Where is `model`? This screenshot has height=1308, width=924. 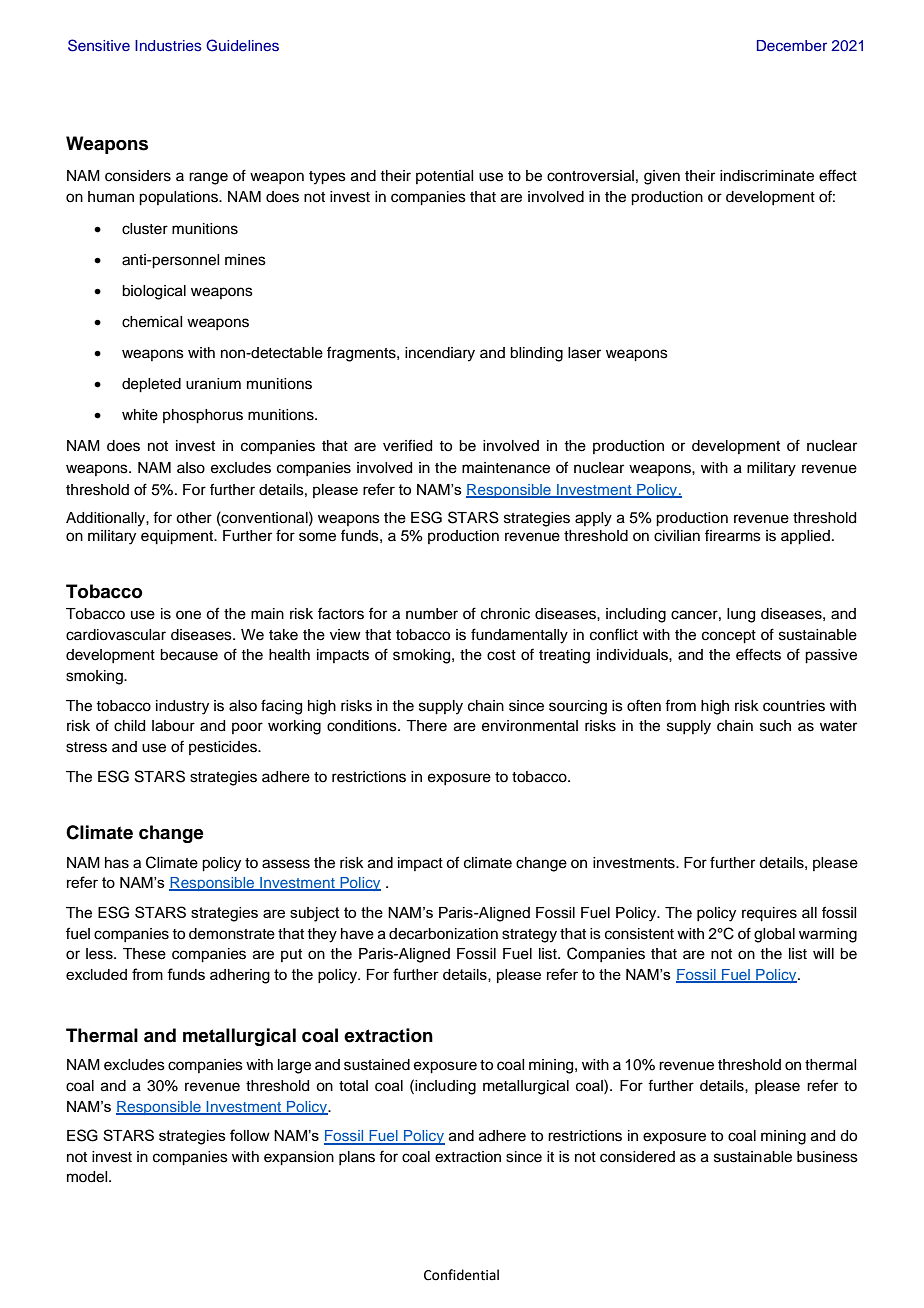
model is located at coordinates (88, 1177).
